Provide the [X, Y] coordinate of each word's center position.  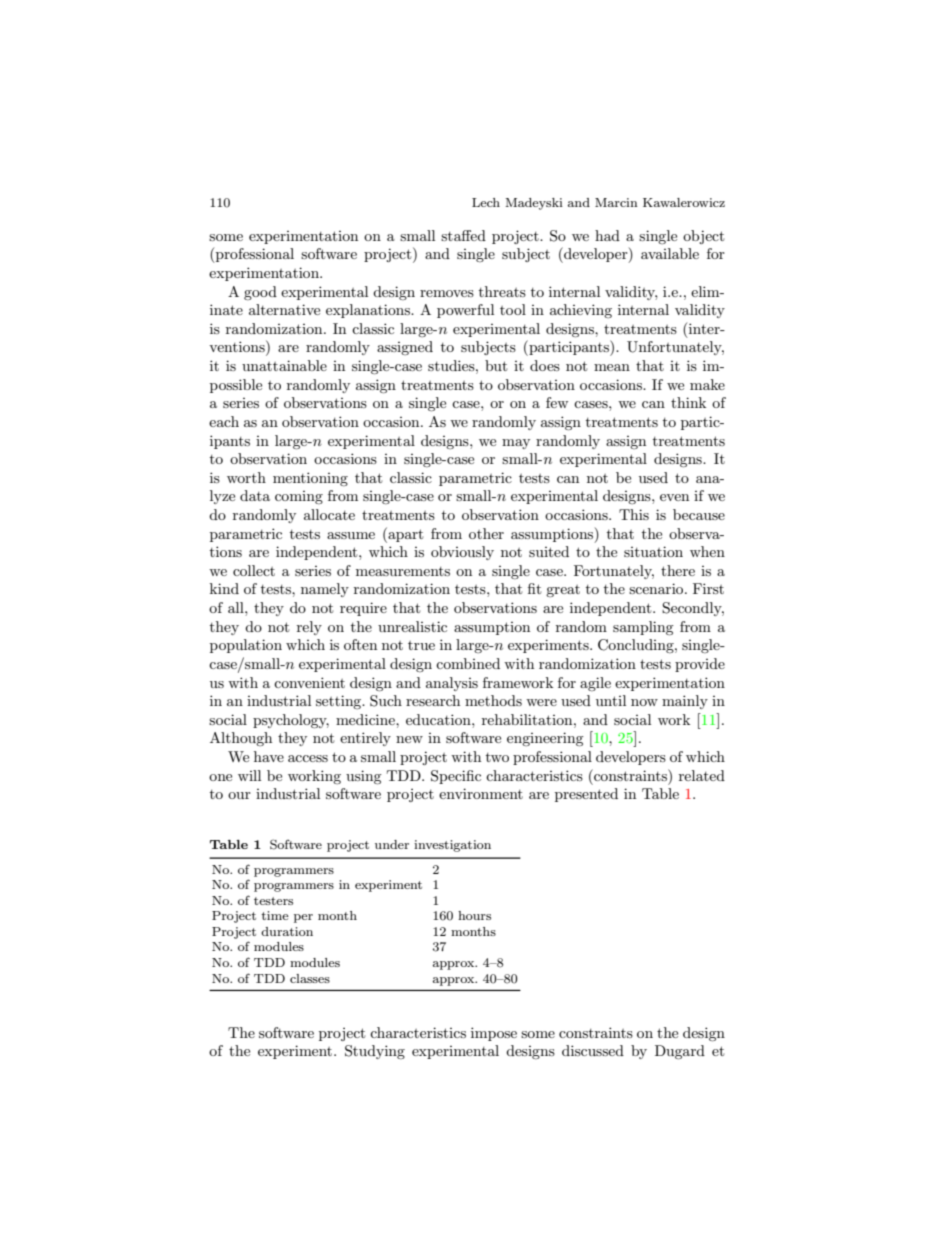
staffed [463, 235]
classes [310, 978]
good [260, 293]
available [670, 253]
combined [468, 663]
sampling [643, 628]
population [246, 646]
